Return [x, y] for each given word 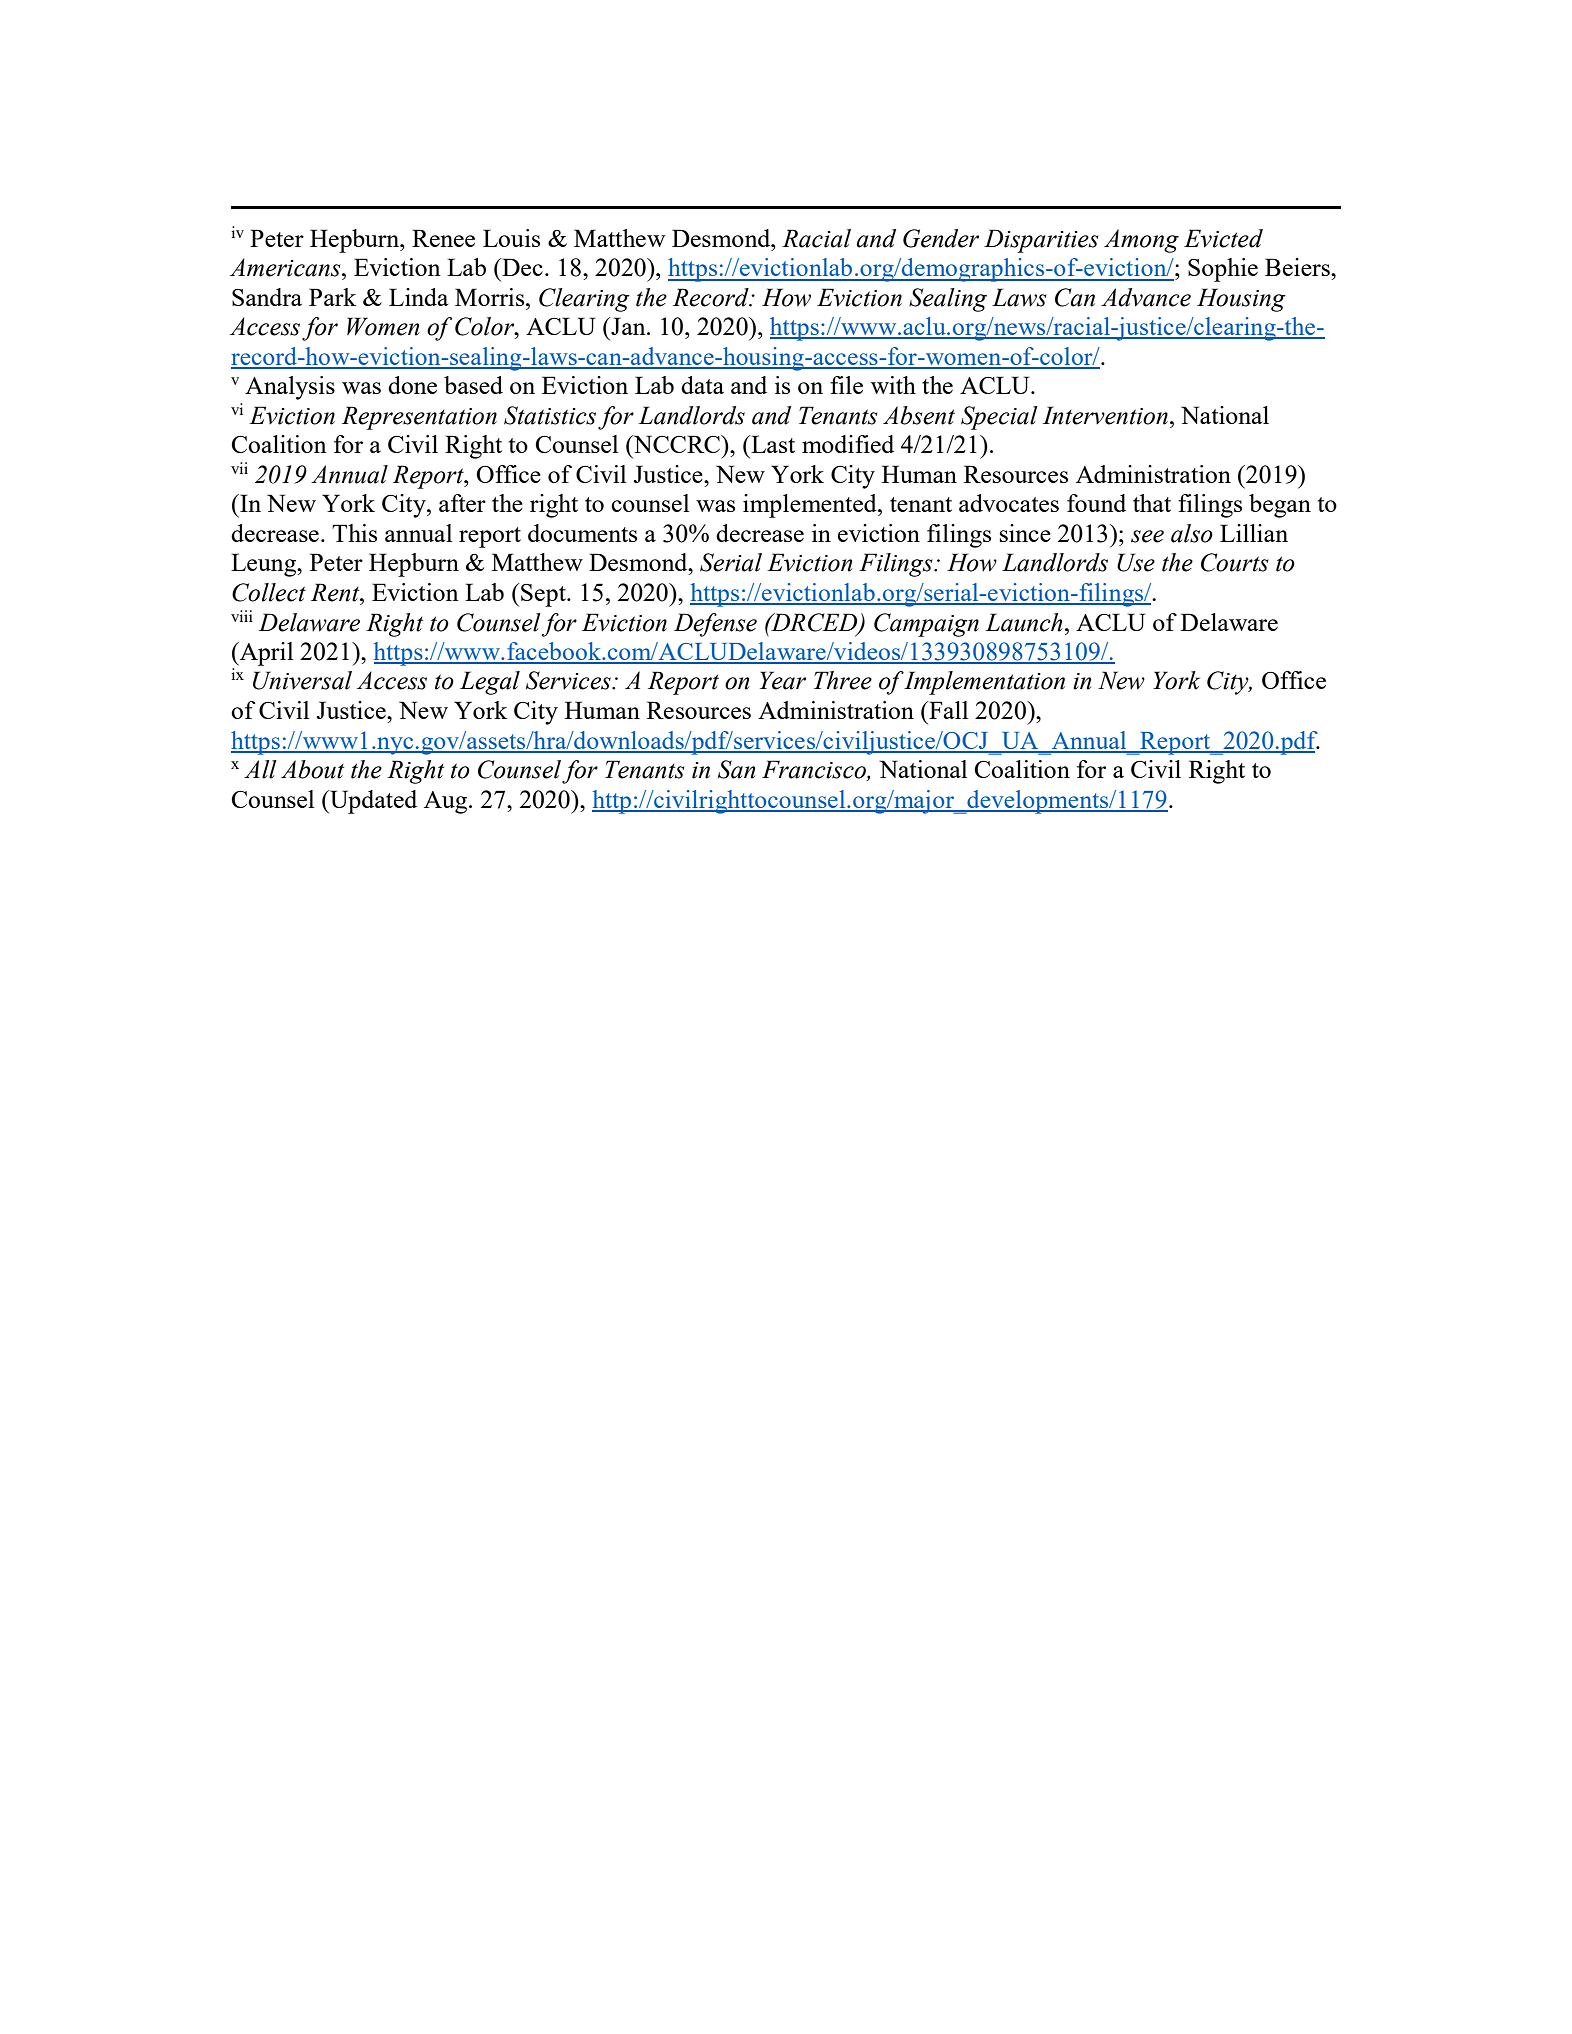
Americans [286, 267]
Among [1141, 241]
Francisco [815, 770]
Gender [941, 238]
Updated [372, 802]
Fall [947, 710]
